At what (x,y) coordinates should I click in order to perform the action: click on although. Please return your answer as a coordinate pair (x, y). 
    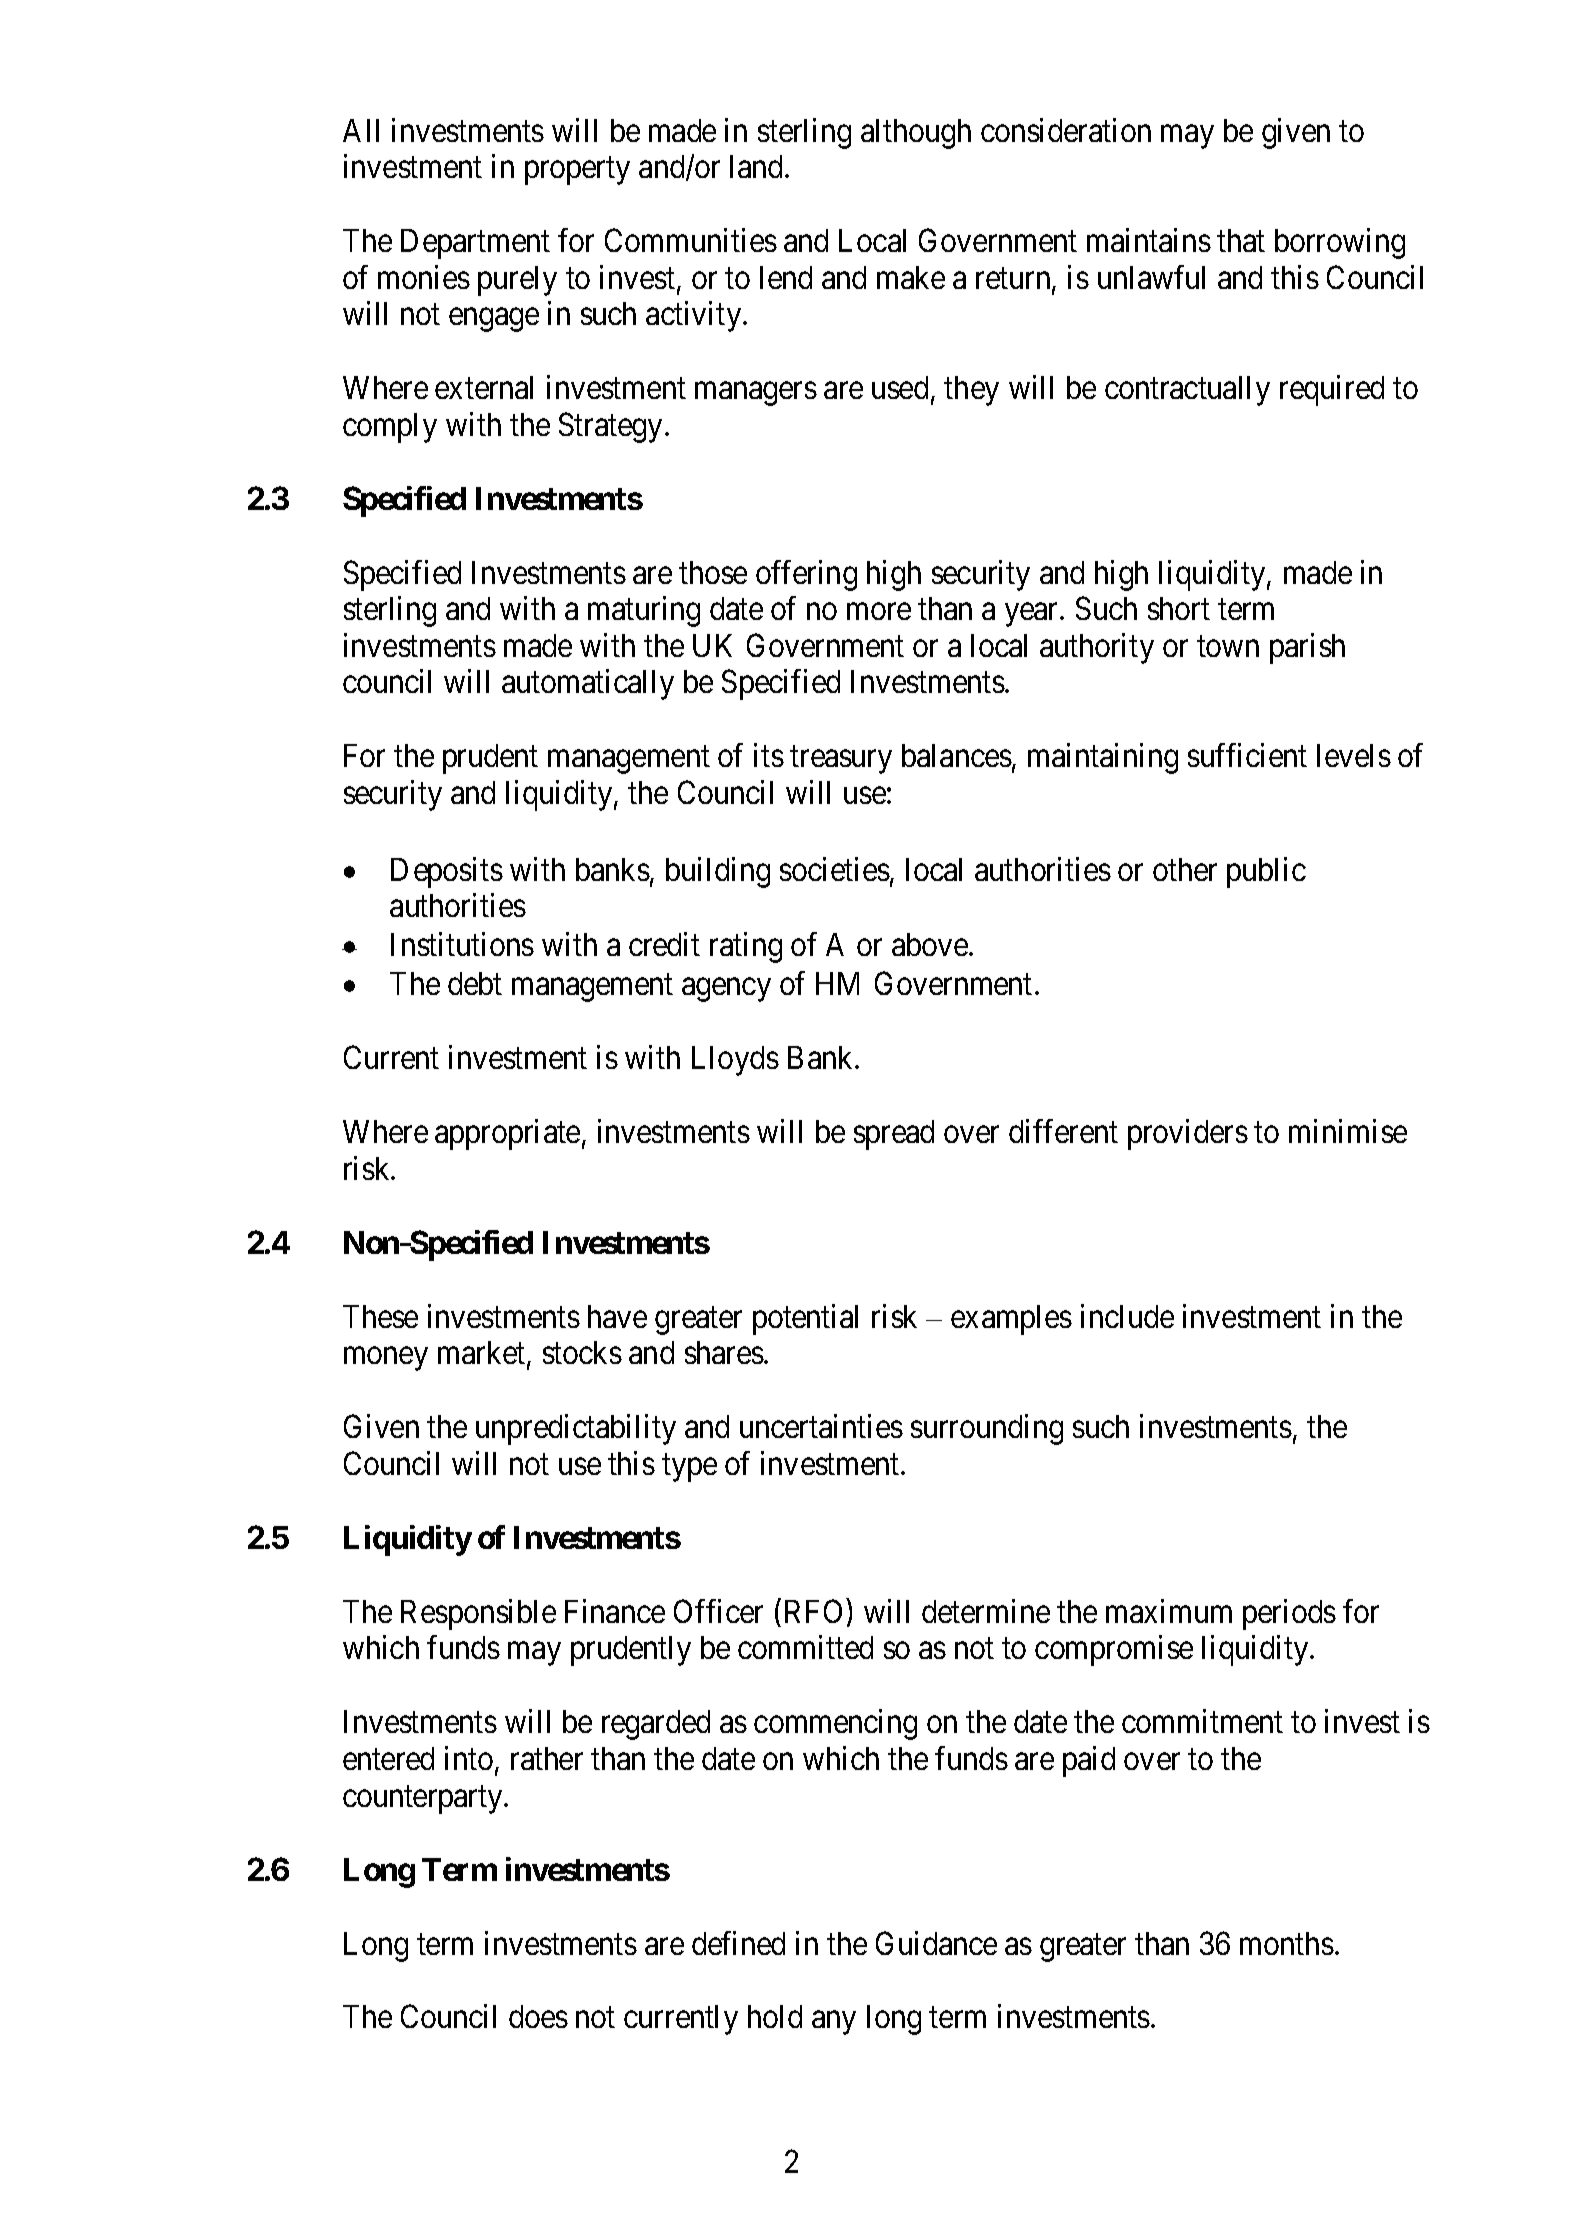
    Looking at the image, I should click on (916, 134).
